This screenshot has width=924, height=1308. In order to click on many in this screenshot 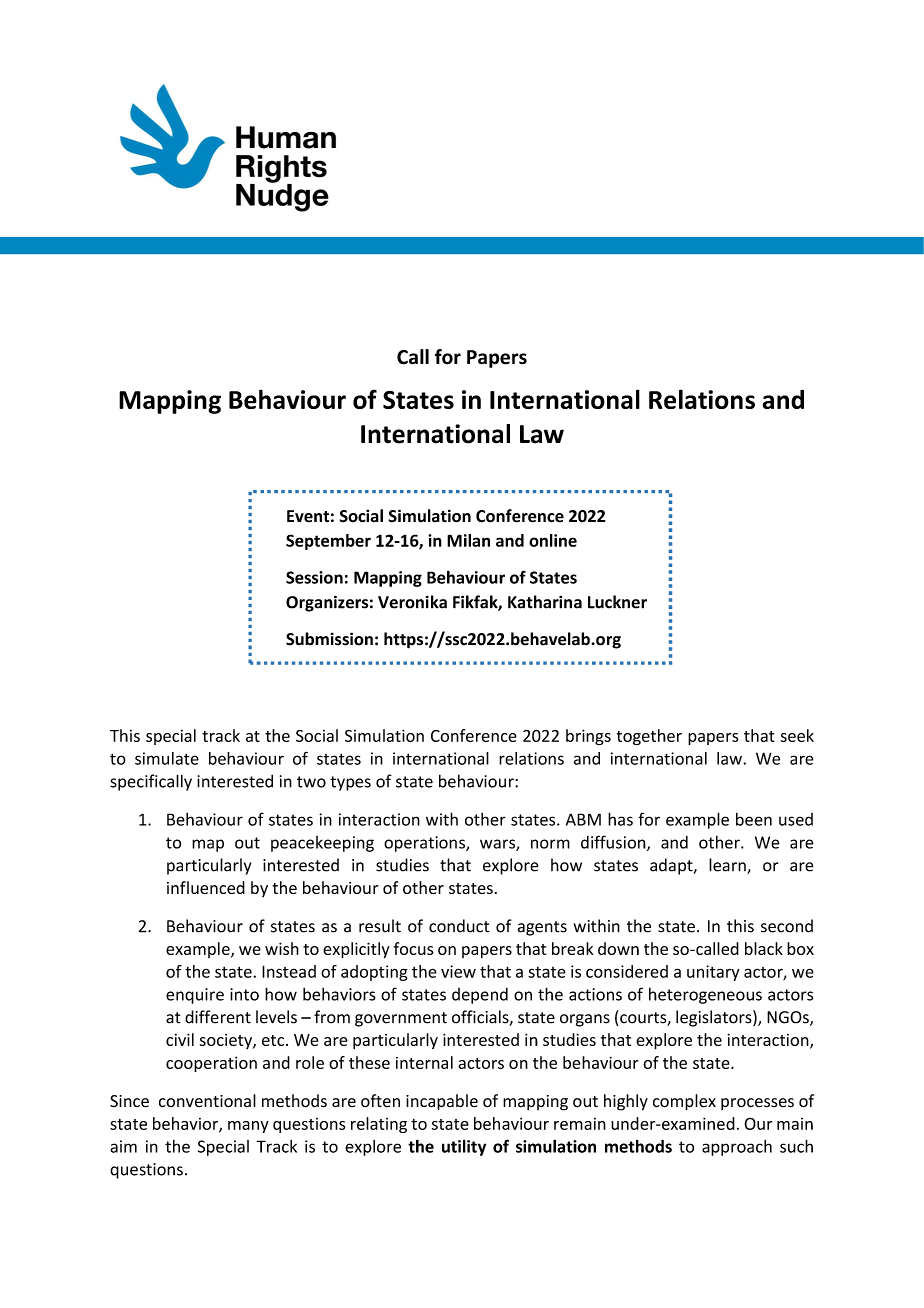, I will do `click(248, 1127)`.
